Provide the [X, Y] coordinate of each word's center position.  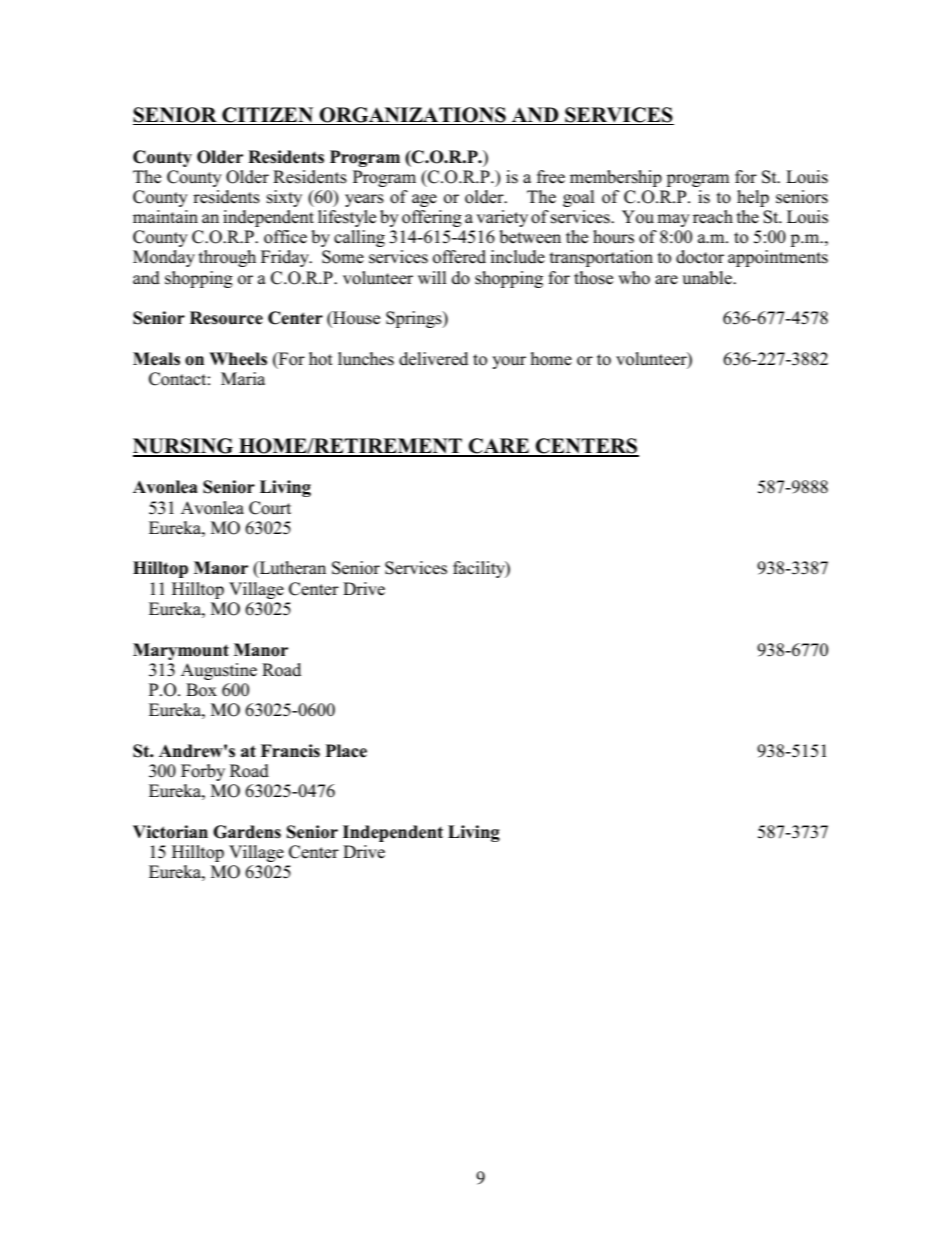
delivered [433, 359]
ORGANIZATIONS [413, 116]
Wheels [238, 359]
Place [346, 751]
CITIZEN [268, 116]
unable [708, 278]
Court [270, 508]
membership [616, 178]
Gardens [247, 832]
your [509, 362]
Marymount [181, 651]
